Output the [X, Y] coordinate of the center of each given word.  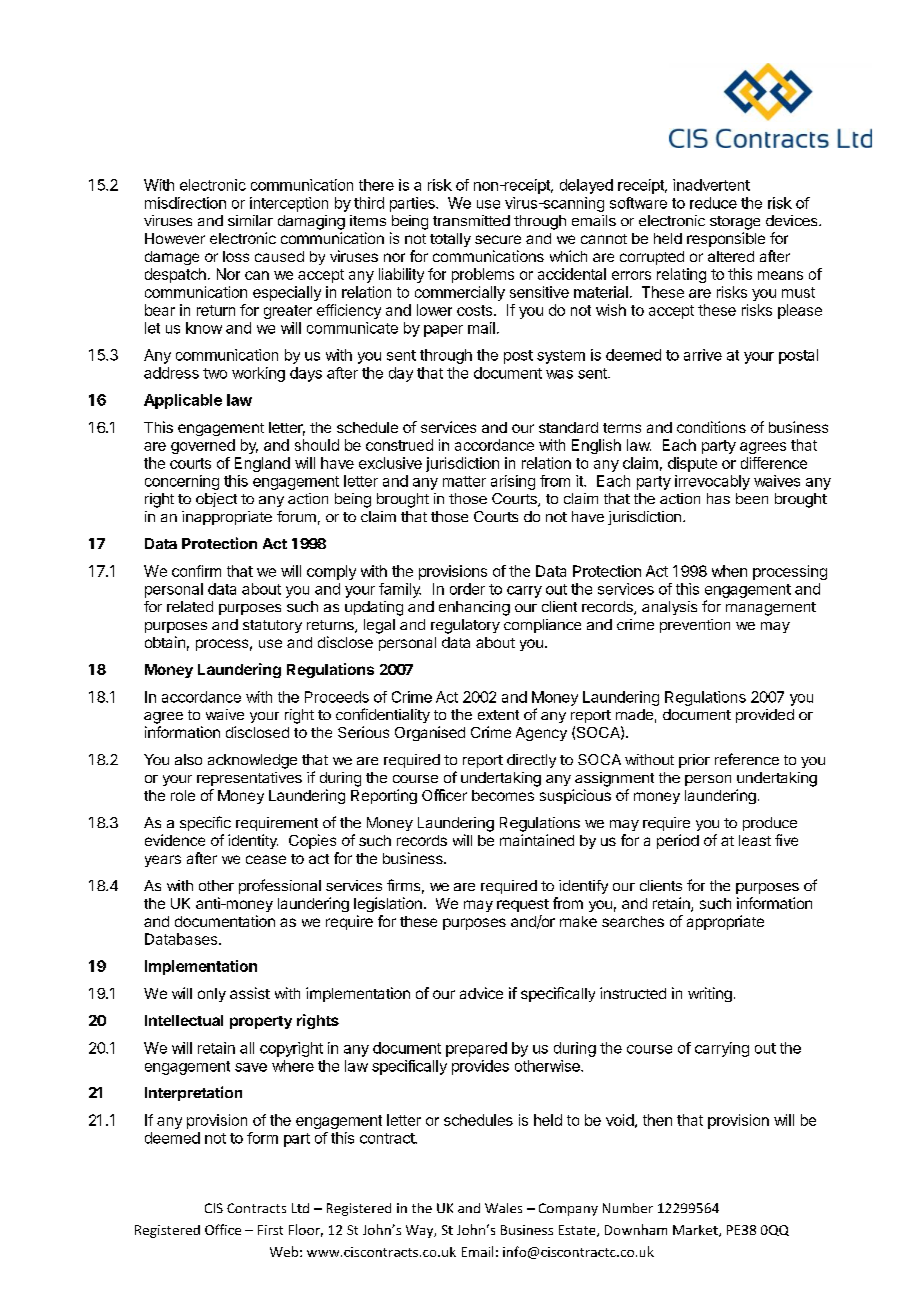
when [729, 571]
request [523, 905]
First [270, 1230]
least [755, 840]
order [467, 589]
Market [696, 1231]
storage [735, 223]
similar [250, 220]
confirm [196, 571]
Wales [503, 1208]
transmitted [471, 220]
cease [266, 859]
